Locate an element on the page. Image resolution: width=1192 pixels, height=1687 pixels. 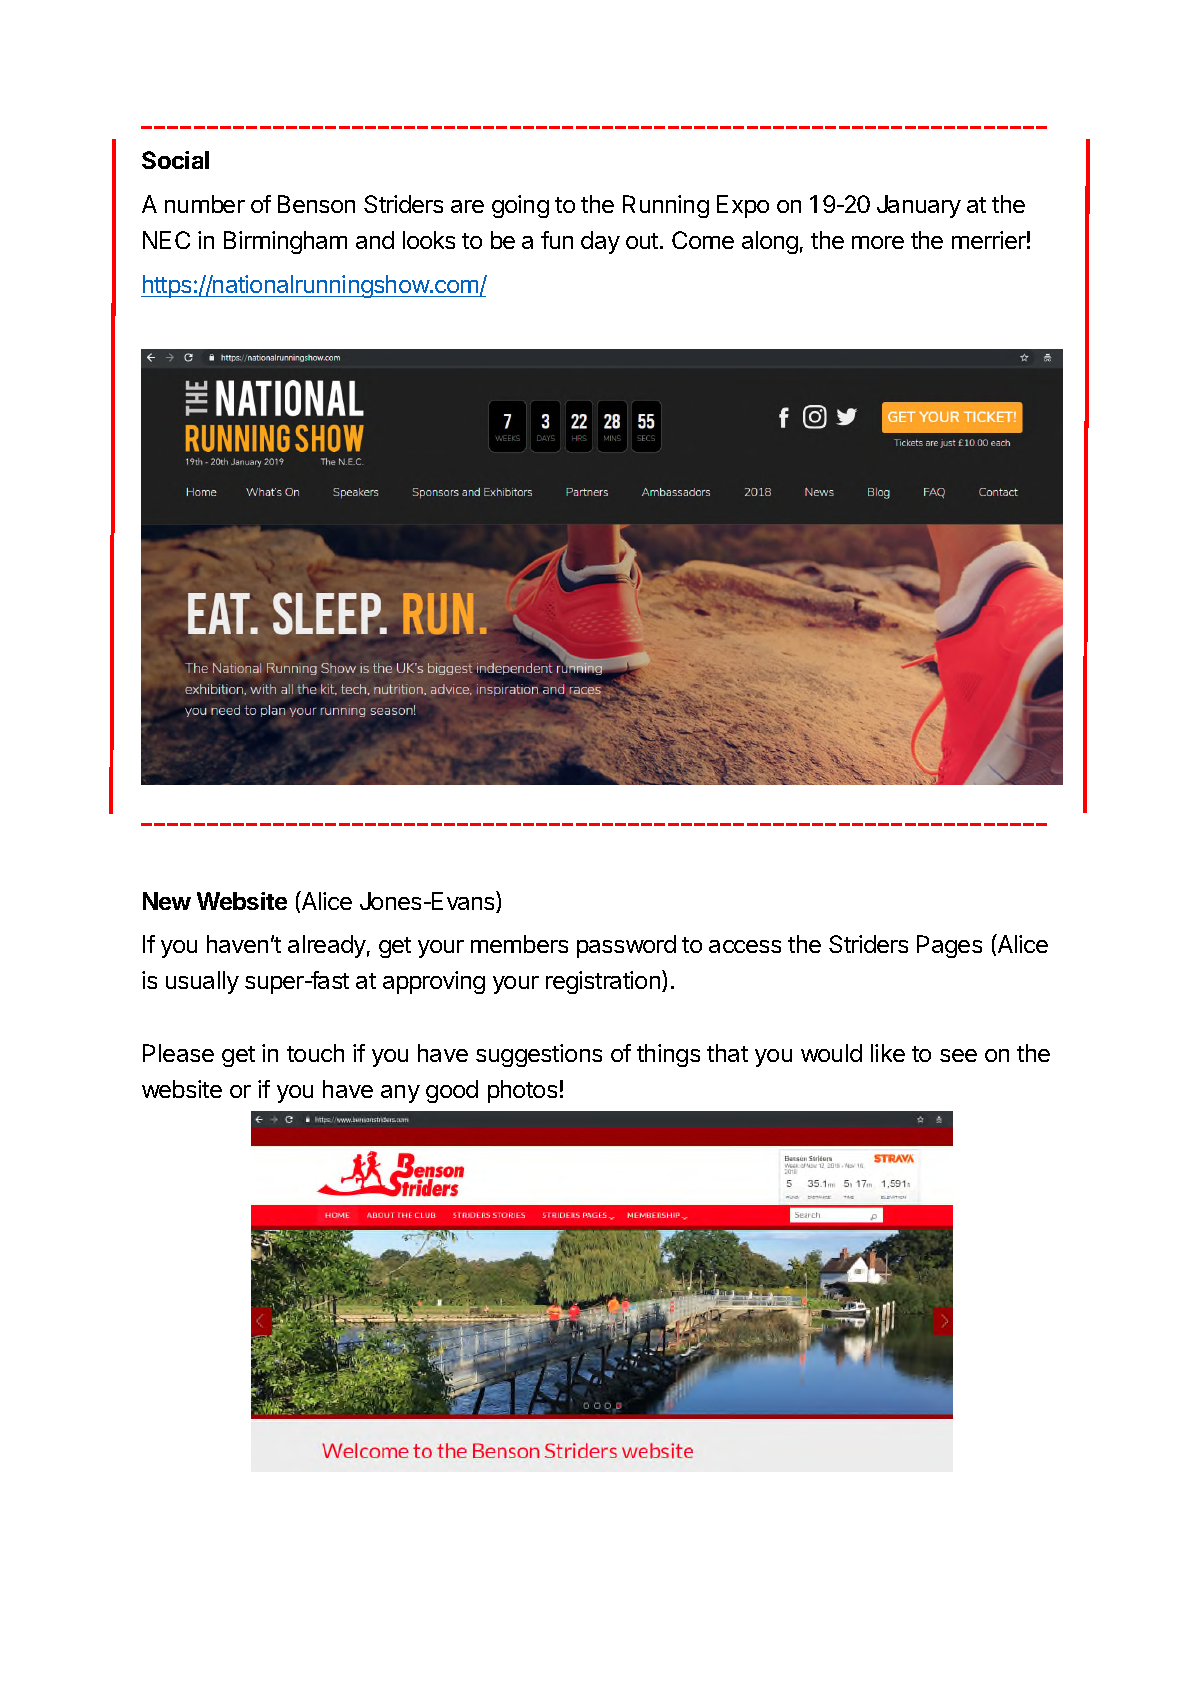
members is located at coordinates (519, 944).
